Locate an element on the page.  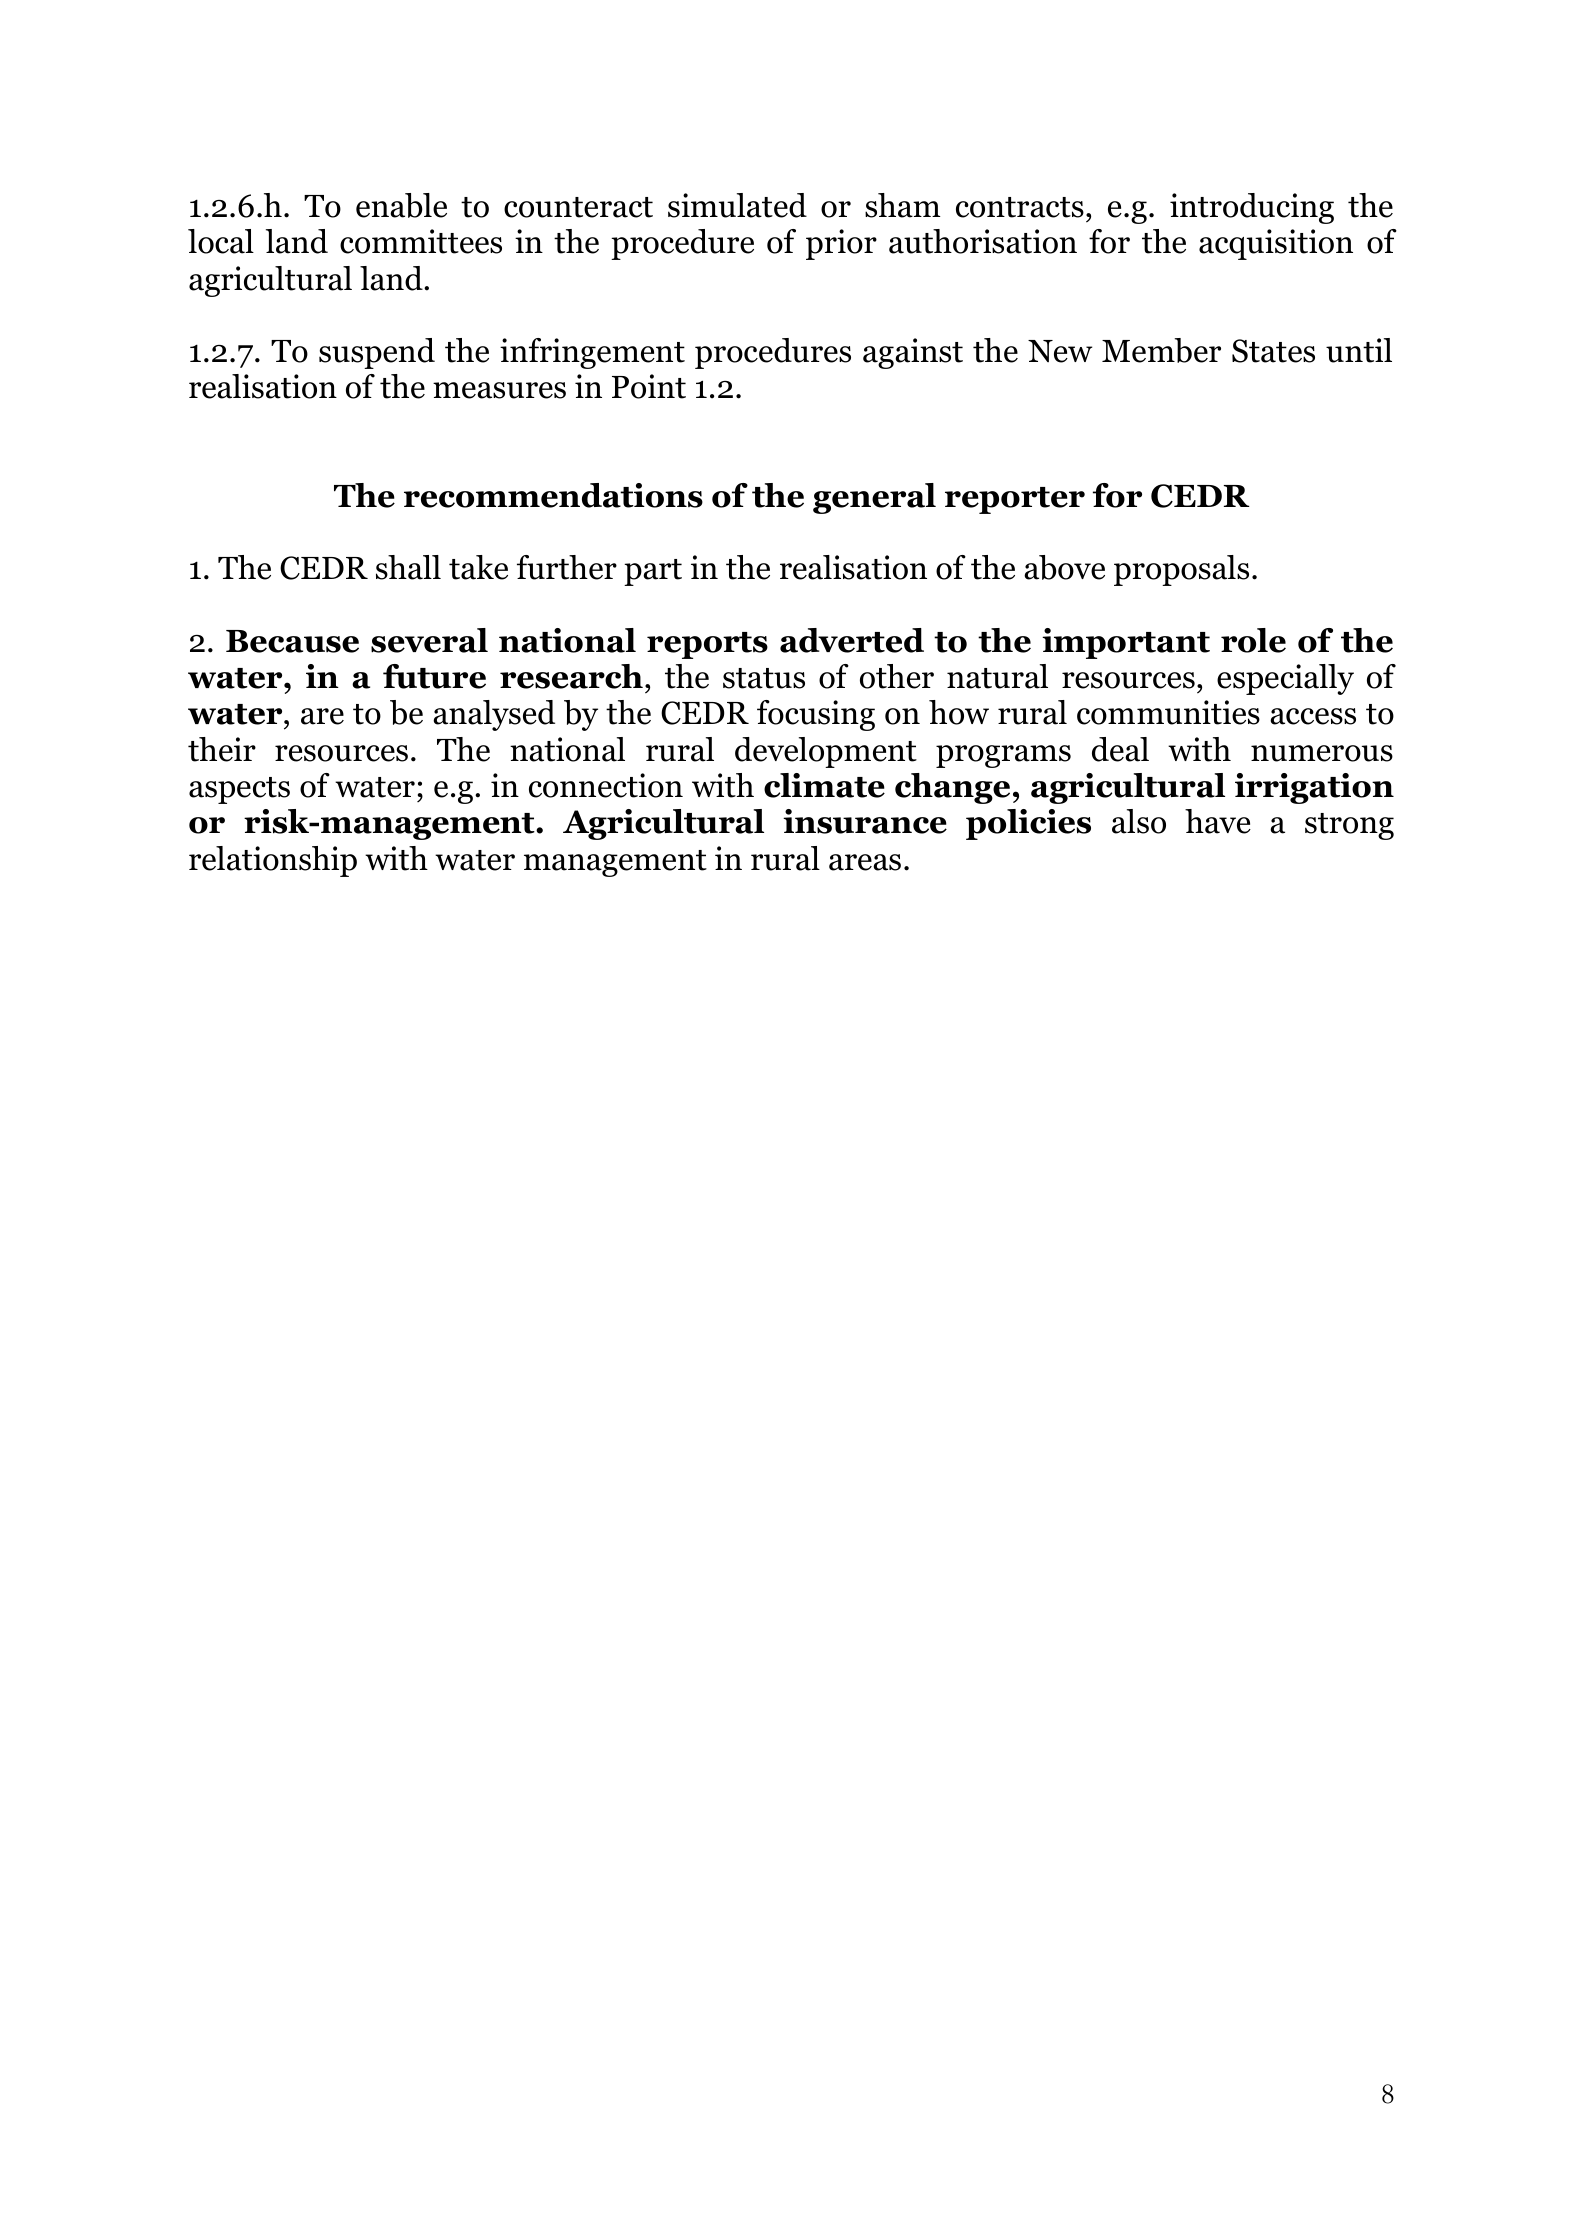
enable is located at coordinates (401, 205).
